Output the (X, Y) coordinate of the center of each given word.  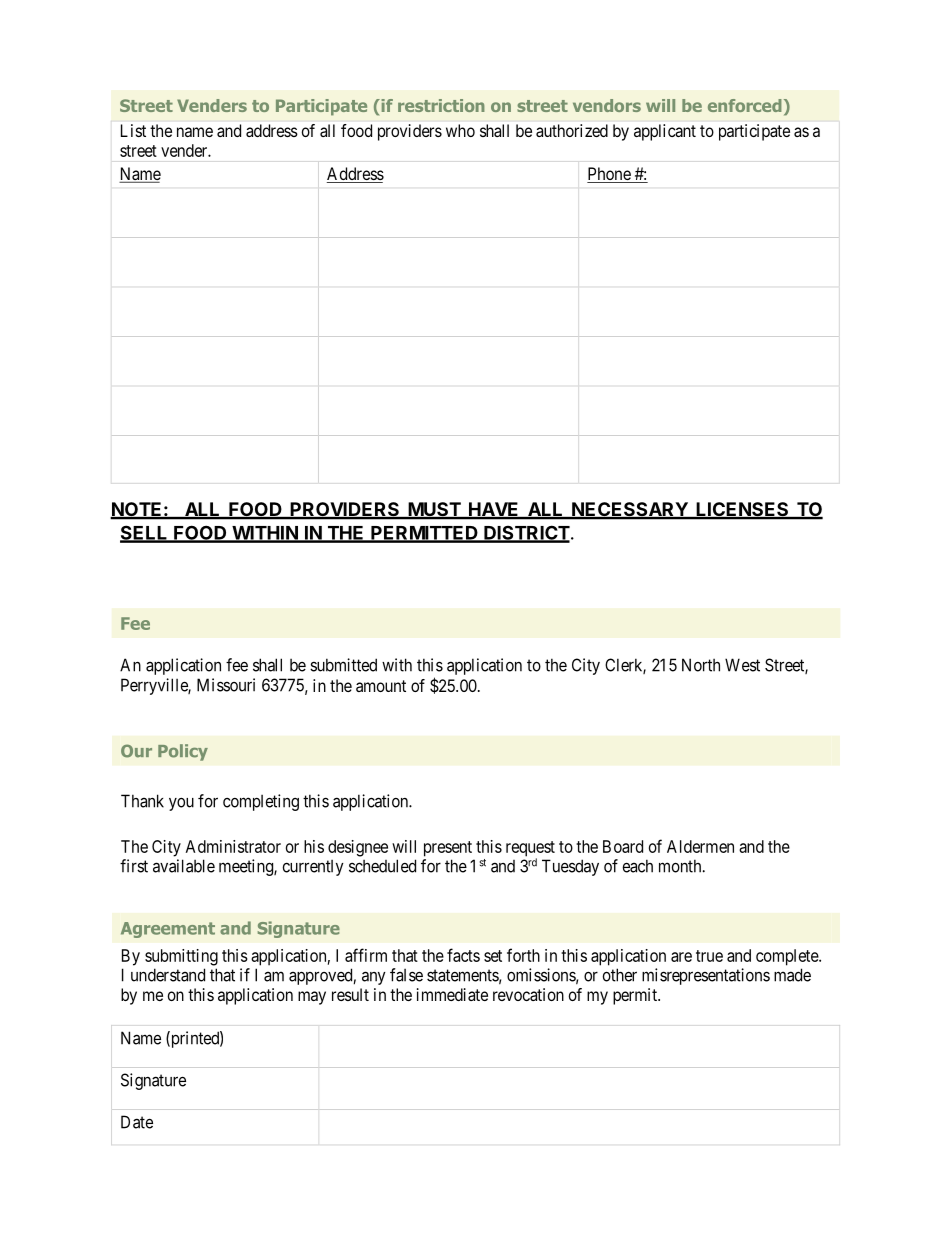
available (184, 866)
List (133, 130)
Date (137, 1122)
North (701, 665)
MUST (434, 510)
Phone (609, 175)
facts (463, 955)
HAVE (494, 510)
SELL (145, 533)
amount (381, 686)
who (460, 130)
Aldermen (700, 846)
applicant (665, 132)
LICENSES (742, 510)
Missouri (226, 685)
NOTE (137, 510)
